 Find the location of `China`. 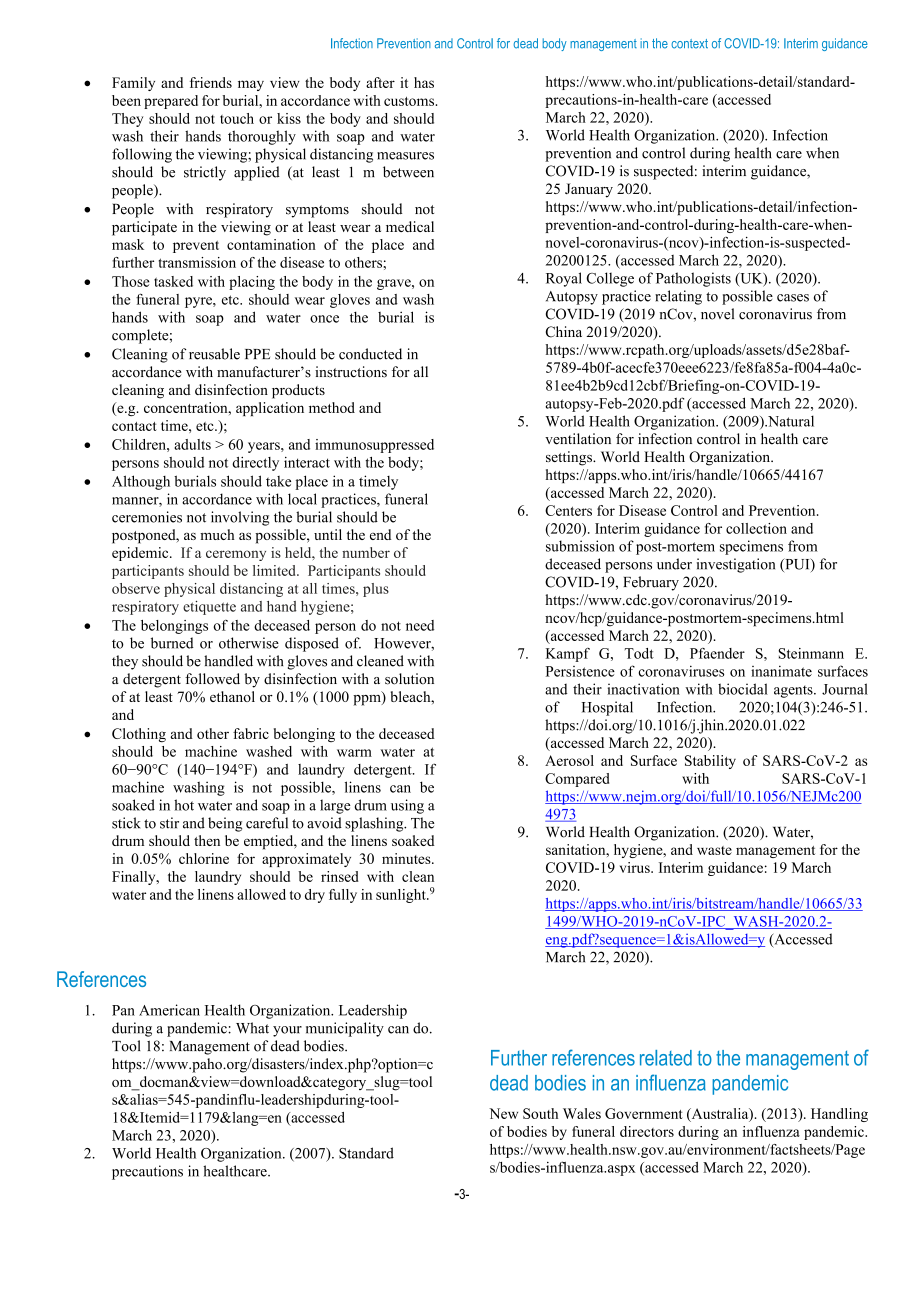

China is located at coordinates (564, 332).
